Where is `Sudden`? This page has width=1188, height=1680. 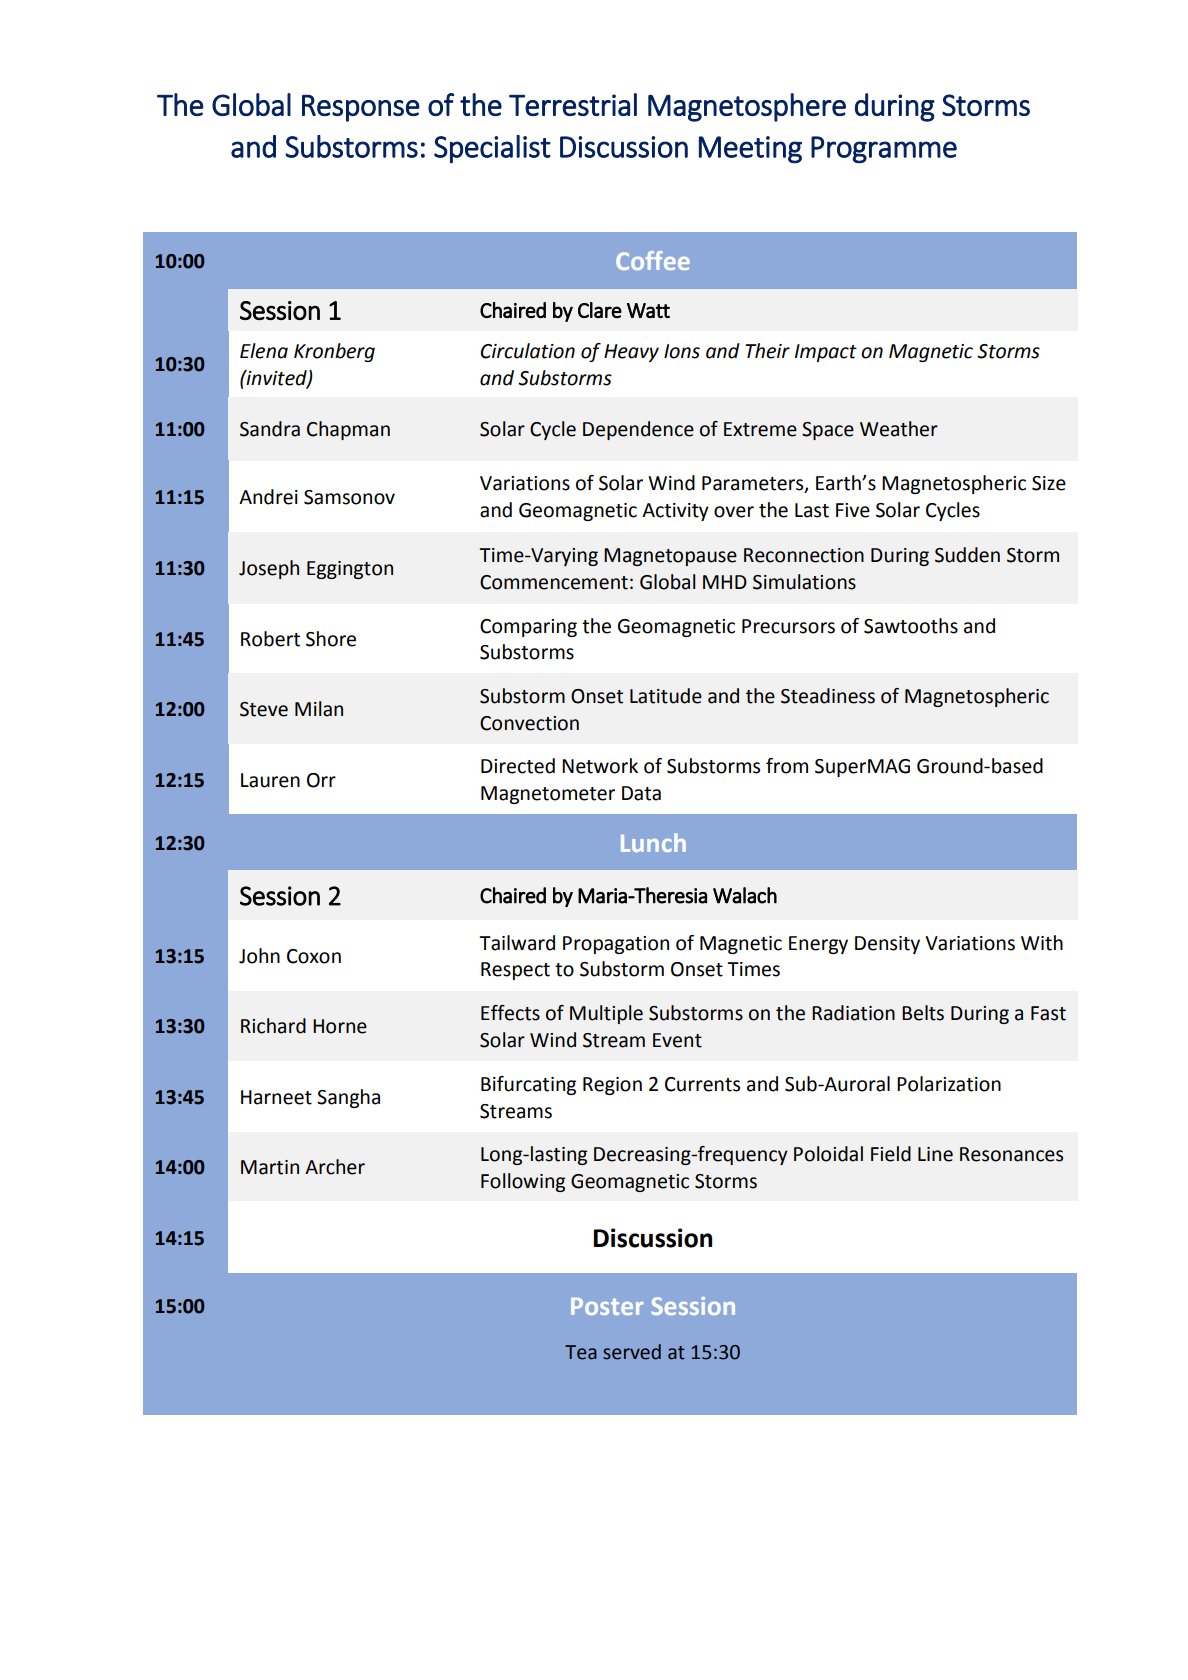 Sudden is located at coordinates (967, 555).
